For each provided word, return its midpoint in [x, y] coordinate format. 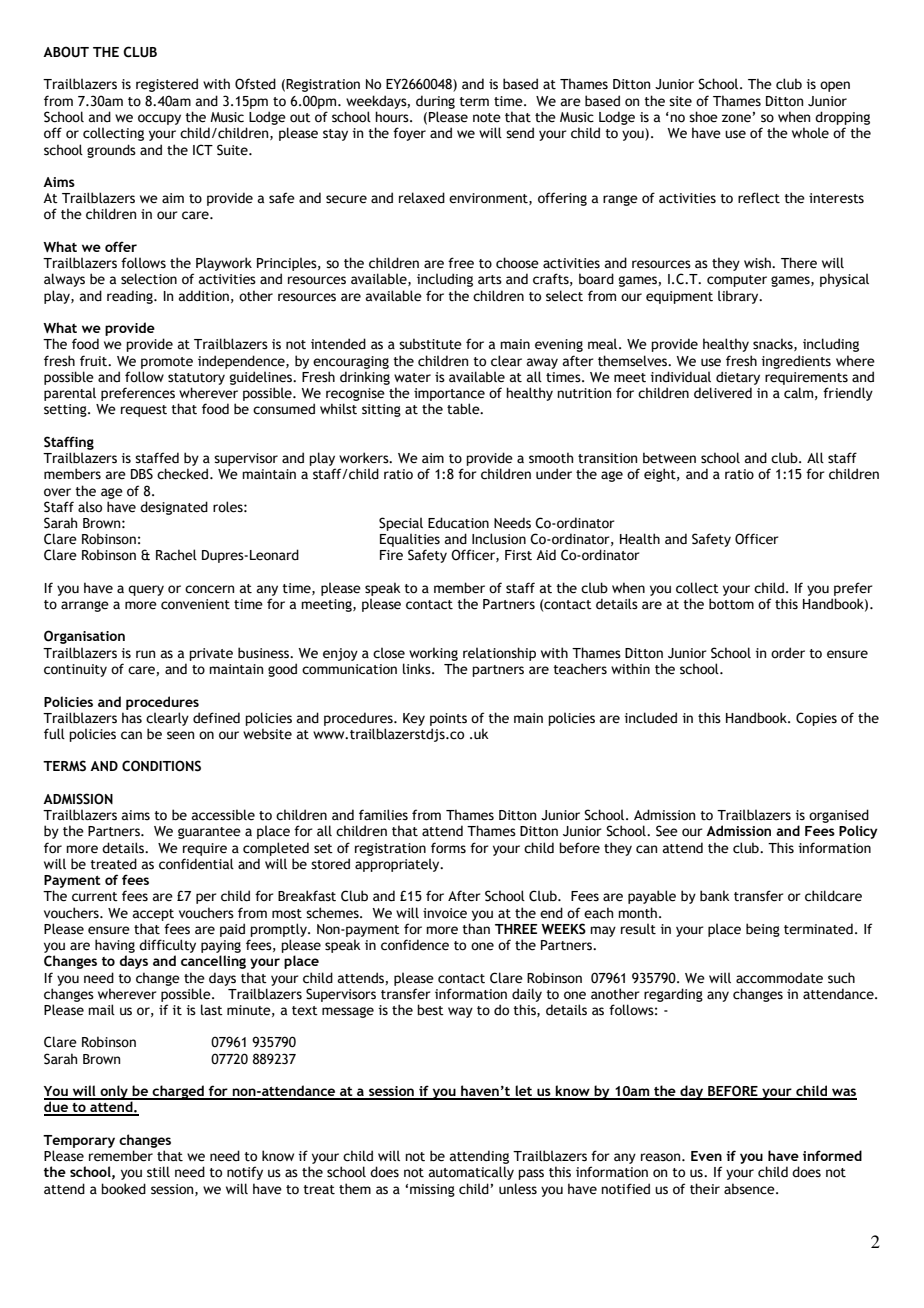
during [435, 102]
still [158, 1172]
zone [736, 118]
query [146, 590]
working [433, 654]
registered [167, 85]
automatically [471, 1173]
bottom [731, 604]
